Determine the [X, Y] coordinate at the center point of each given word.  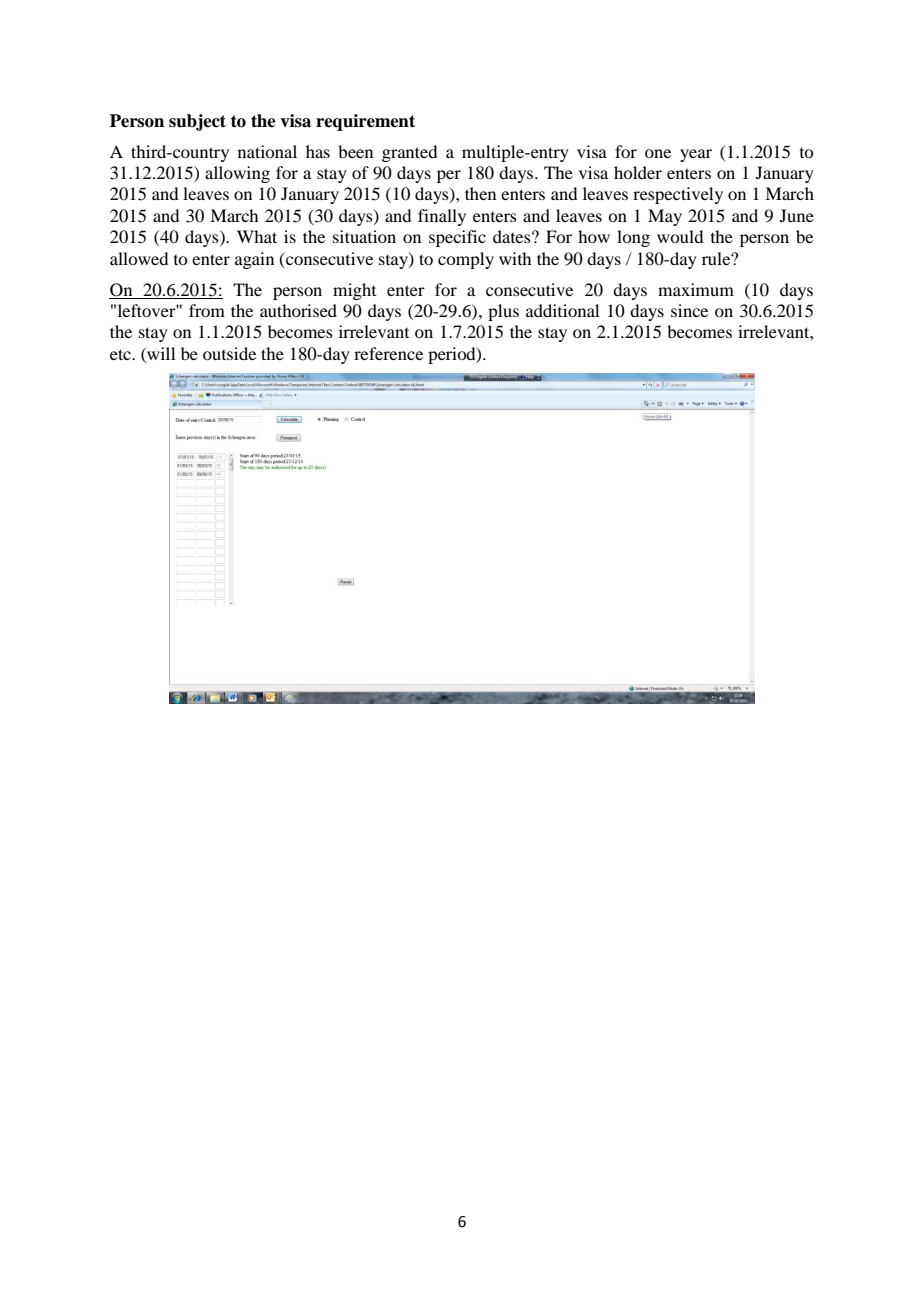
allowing [237, 174]
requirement [365, 122]
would [680, 236]
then [480, 193]
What [257, 236]
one [658, 153]
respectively [678, 195]
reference [388, 353]
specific [457, 238]
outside [229, 353]
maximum [696, 289]
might [354, 291]
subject [197, 122]
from [207, 310]
